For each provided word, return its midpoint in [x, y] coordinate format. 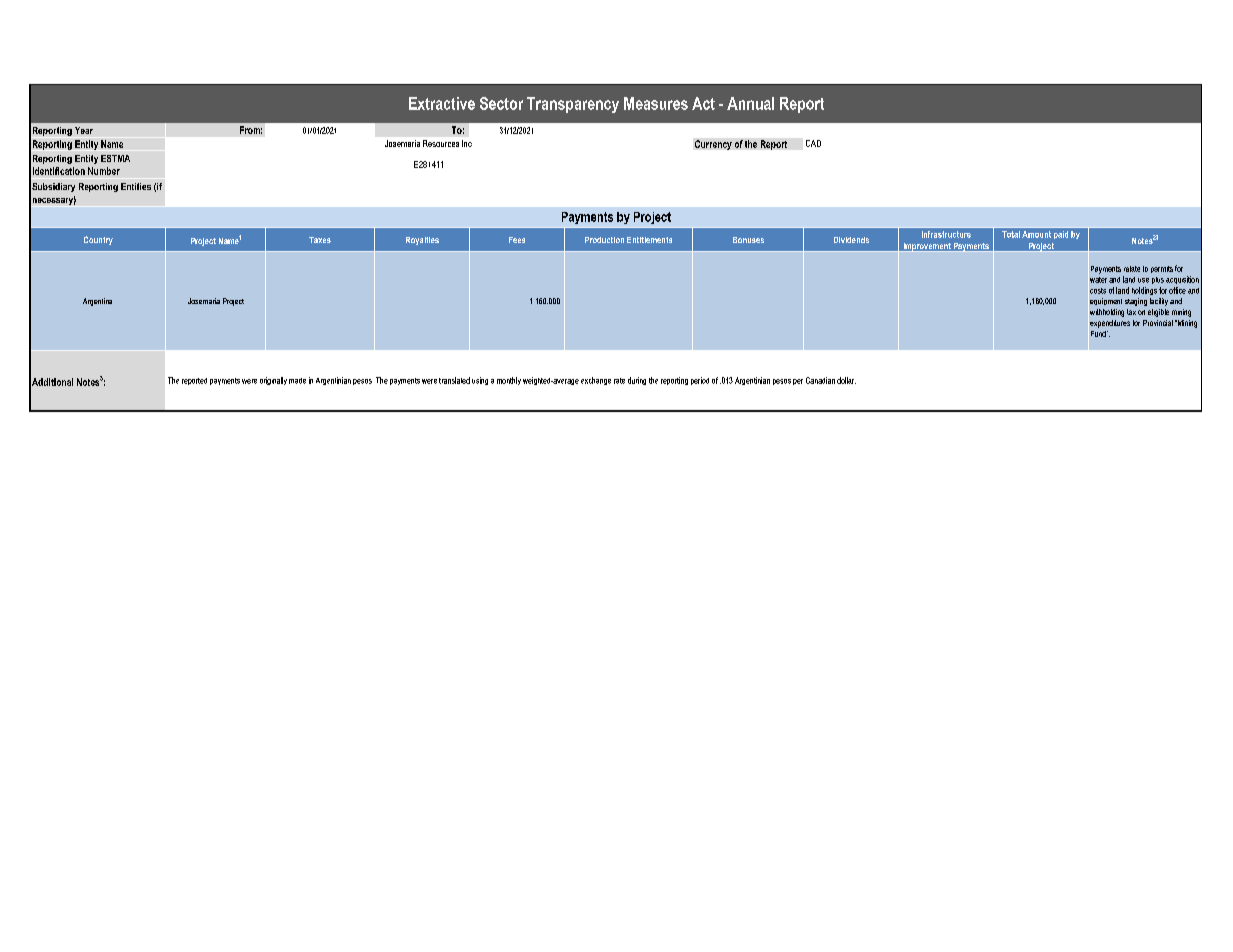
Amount [1036, 234]
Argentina [97, 302]
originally [273, 381]
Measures [656, 103]
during [637, 381]
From [251, 130]
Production [604, 240]
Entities [136, 186]
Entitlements [649, 240]
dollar [846, 380]
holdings [1144, 291]
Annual [750, 103]
